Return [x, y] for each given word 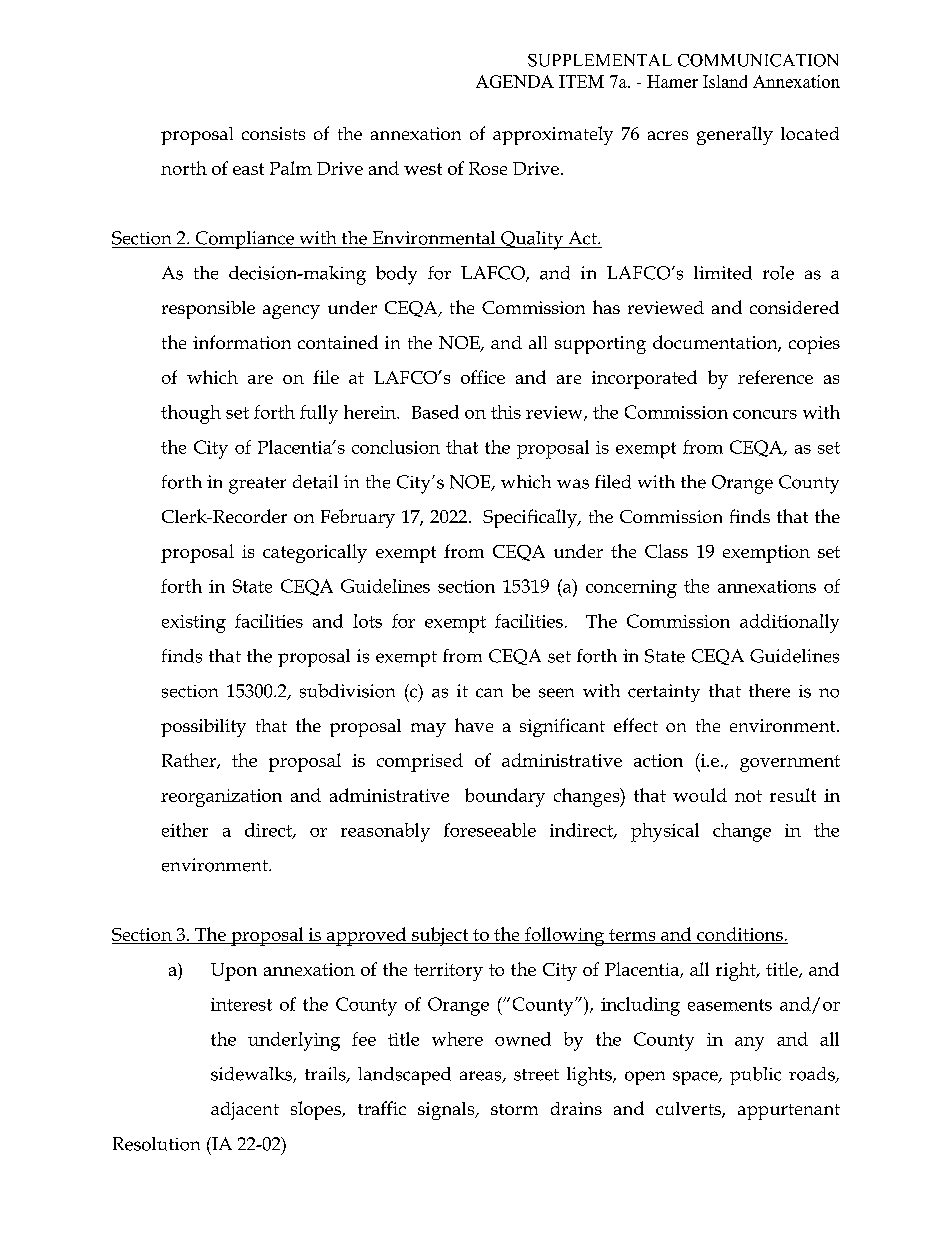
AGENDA [515, 81]
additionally [789, 623]
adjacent [245, 1111]
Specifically [531, 518]
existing [194, 624]
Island [725, 81]
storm [514, 1109]
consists [273, 133]
